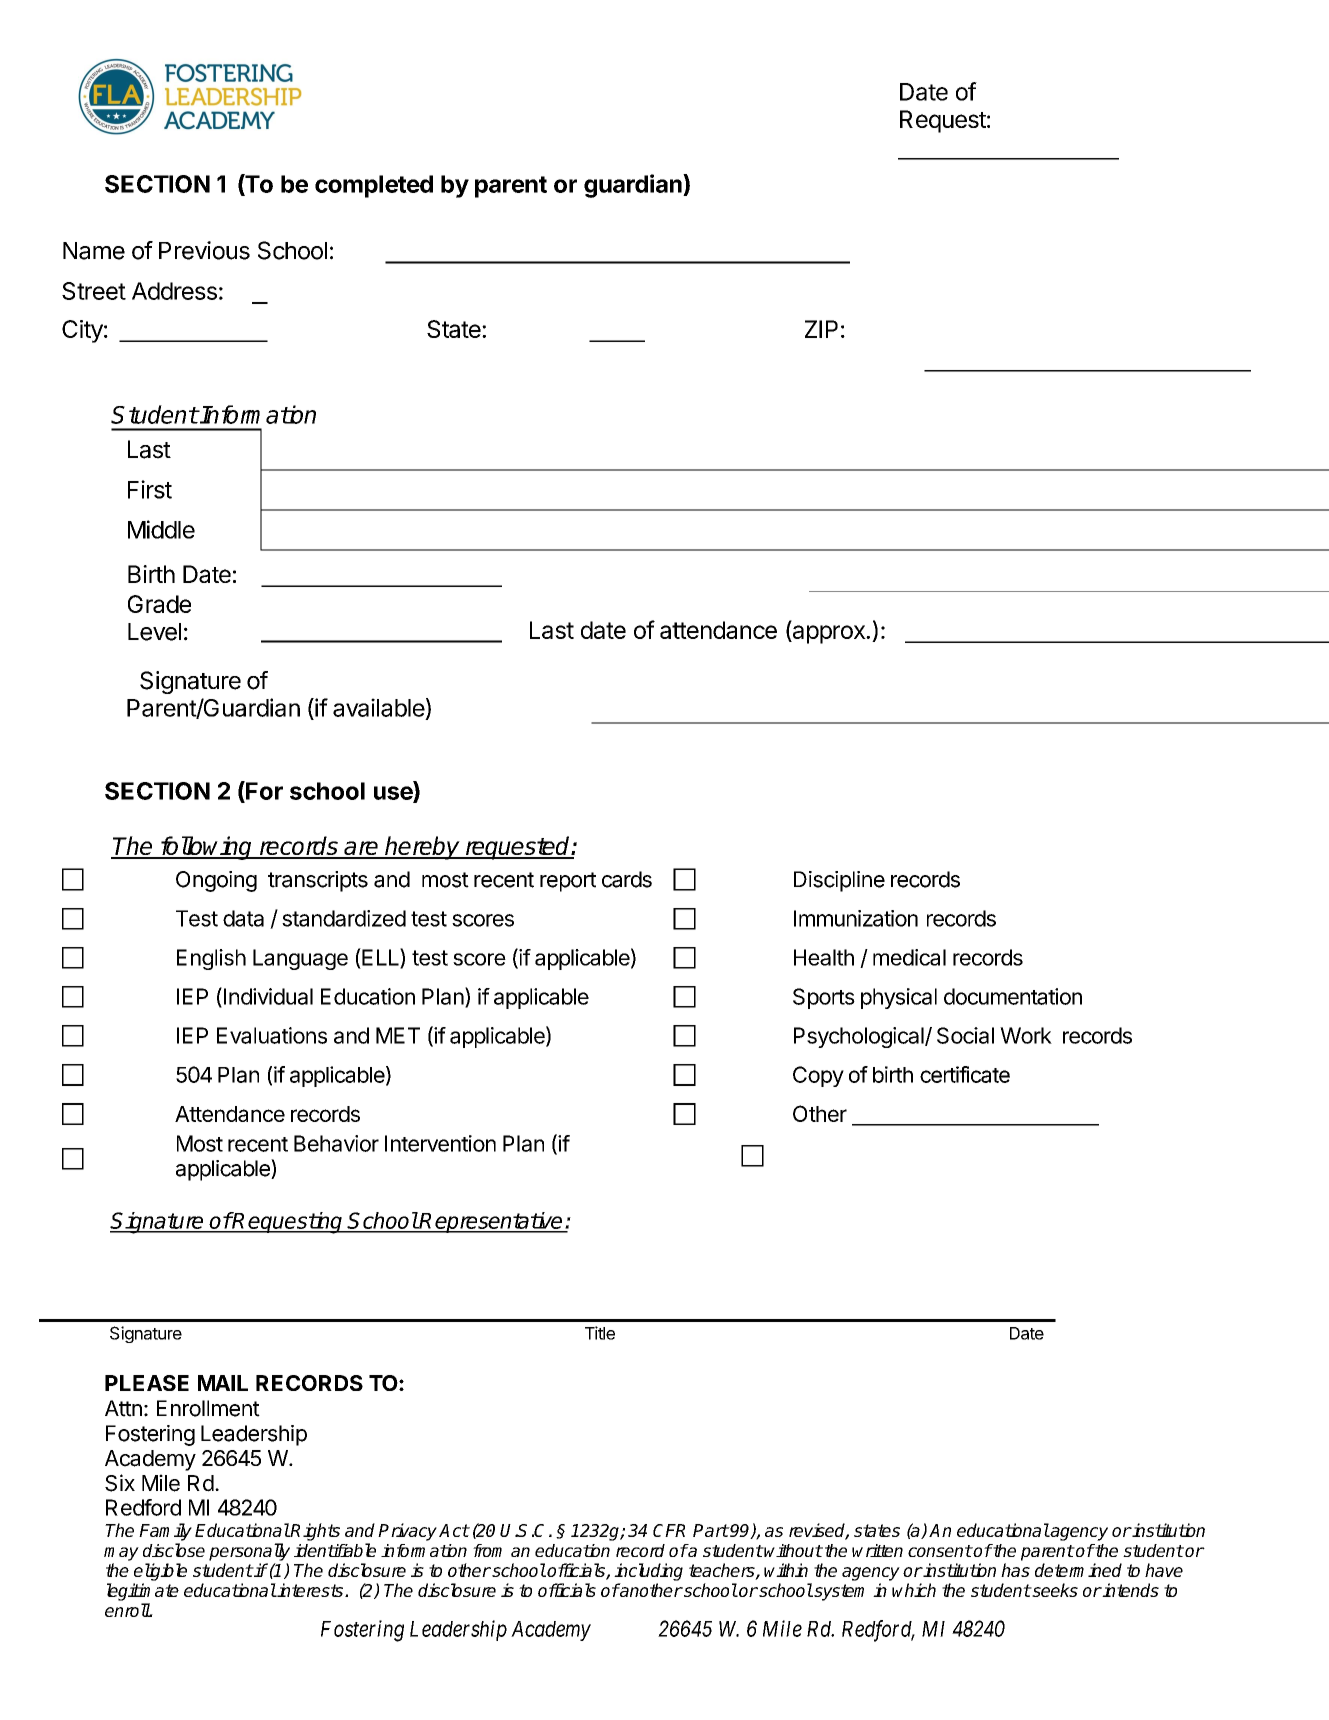  What do you see at coordinates (965, 1074) in the image?
I see `certificate` at bounding box center [965, 1074].
